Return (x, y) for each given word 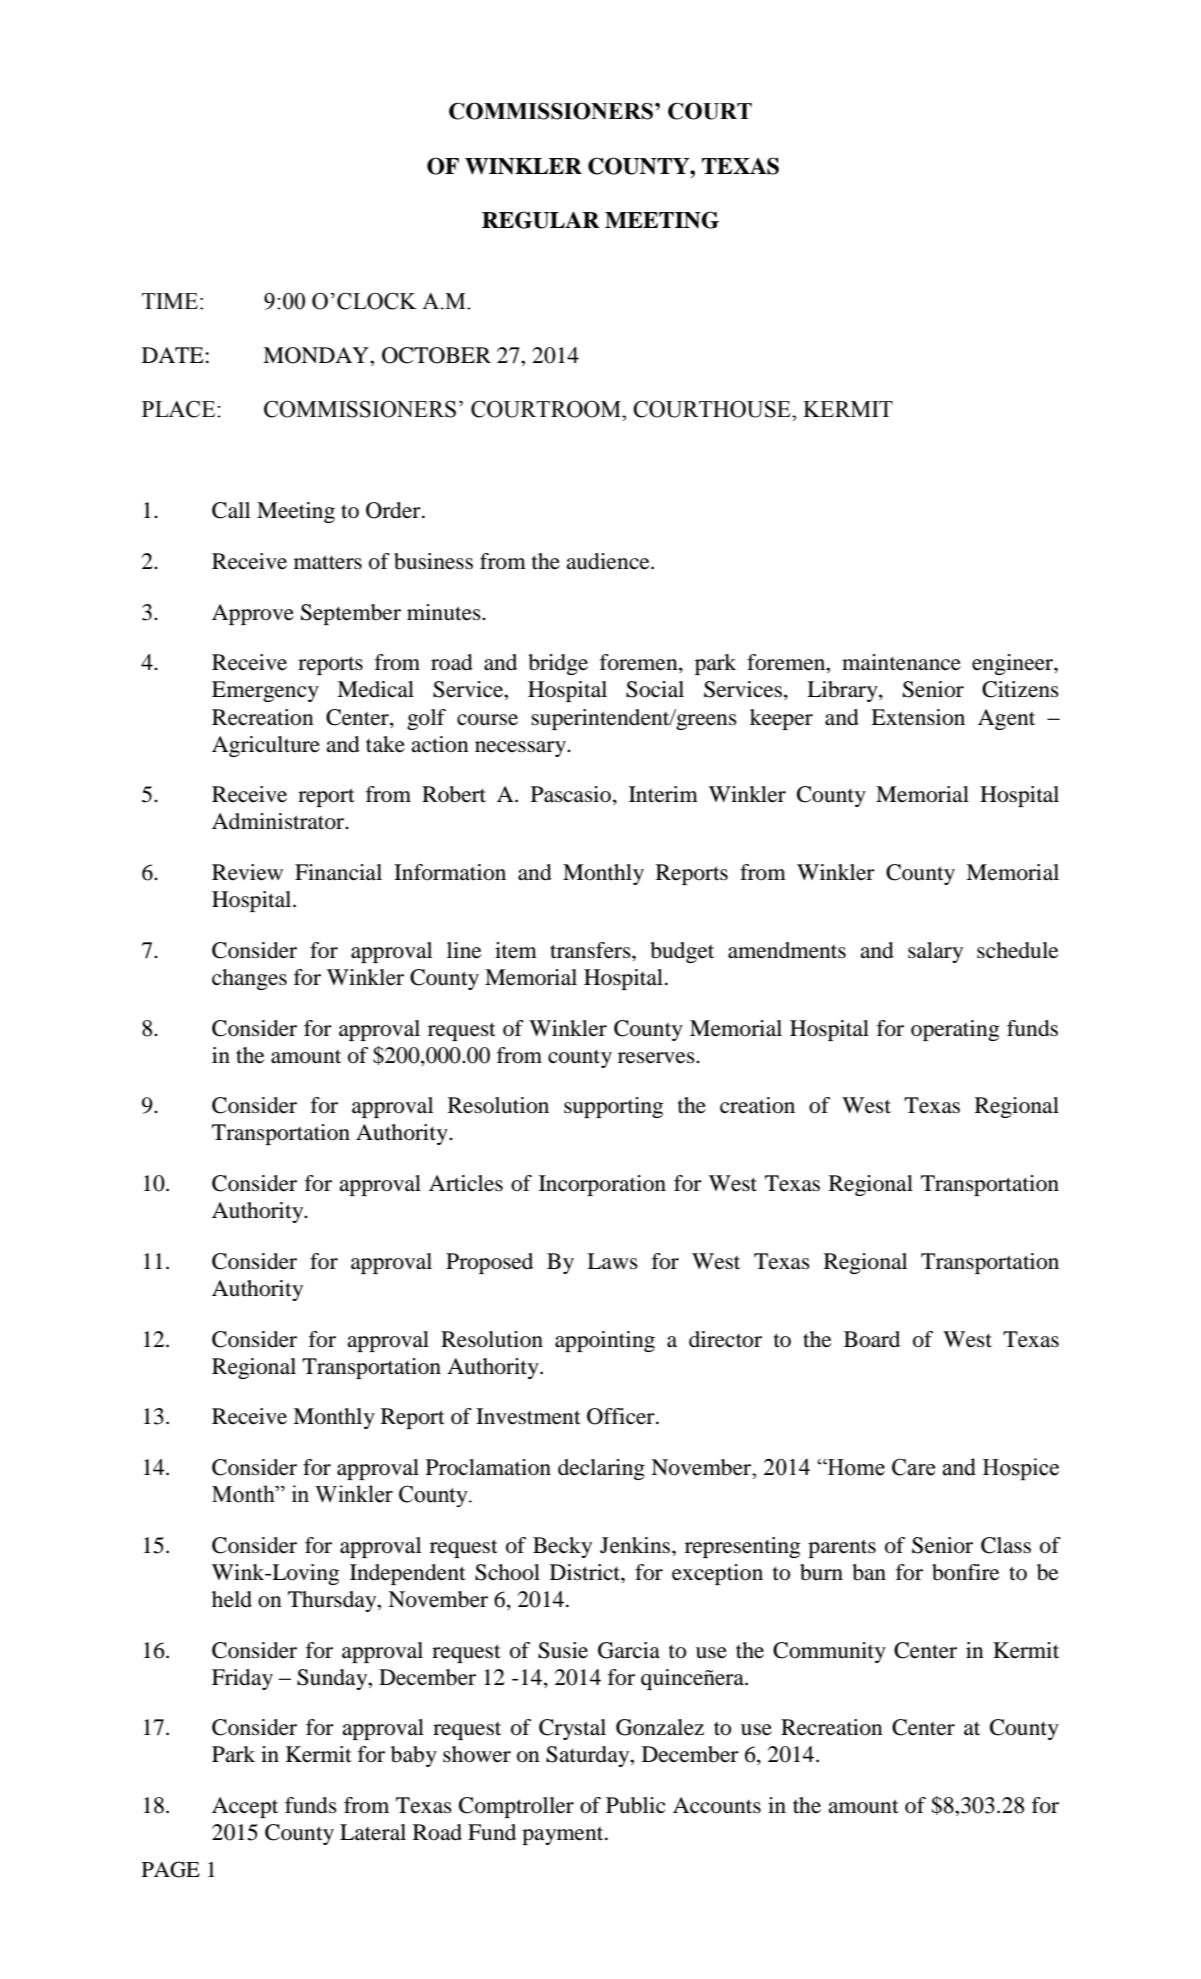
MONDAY (317, 355)
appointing (605, 1341)
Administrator (279, 821)
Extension (918, 717)
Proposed (489, 1263)
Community (829, 1652)
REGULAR (541, 220)
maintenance (901, 662)
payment (564, 1836)
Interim (663, 794)
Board (872, 1339)
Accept (245, 1807)
